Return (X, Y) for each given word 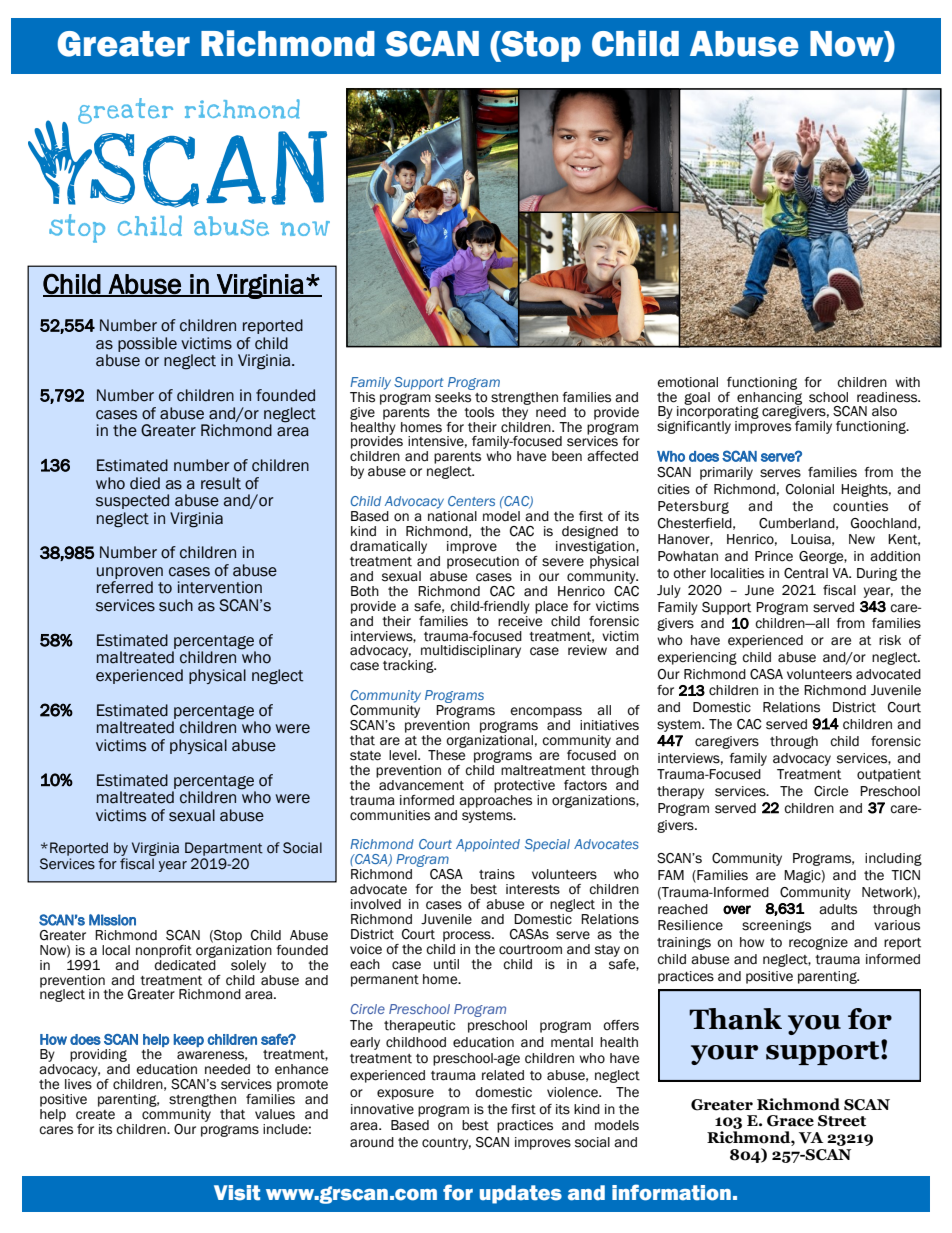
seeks (454, 396)
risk (890, 640)
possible (147, 344)
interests (533, 889)
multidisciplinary (471, 651)
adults (838, 909)
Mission (112, 920)
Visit (237, 1193)
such (176, 605)
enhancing (769, 398)
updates (521, 1194)
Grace (790, 1121)
